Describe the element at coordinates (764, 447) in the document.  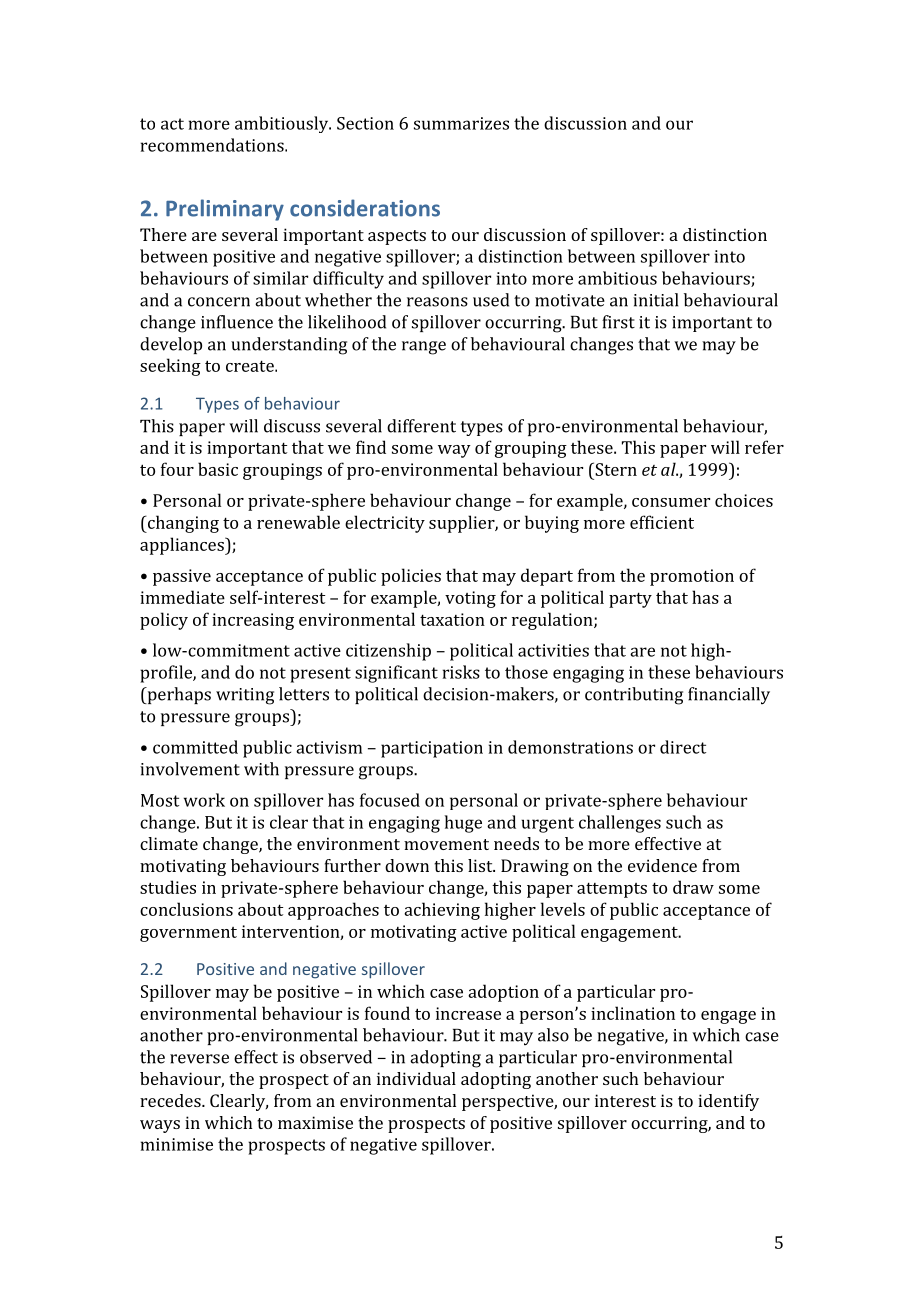
I see `refer` at that location.
